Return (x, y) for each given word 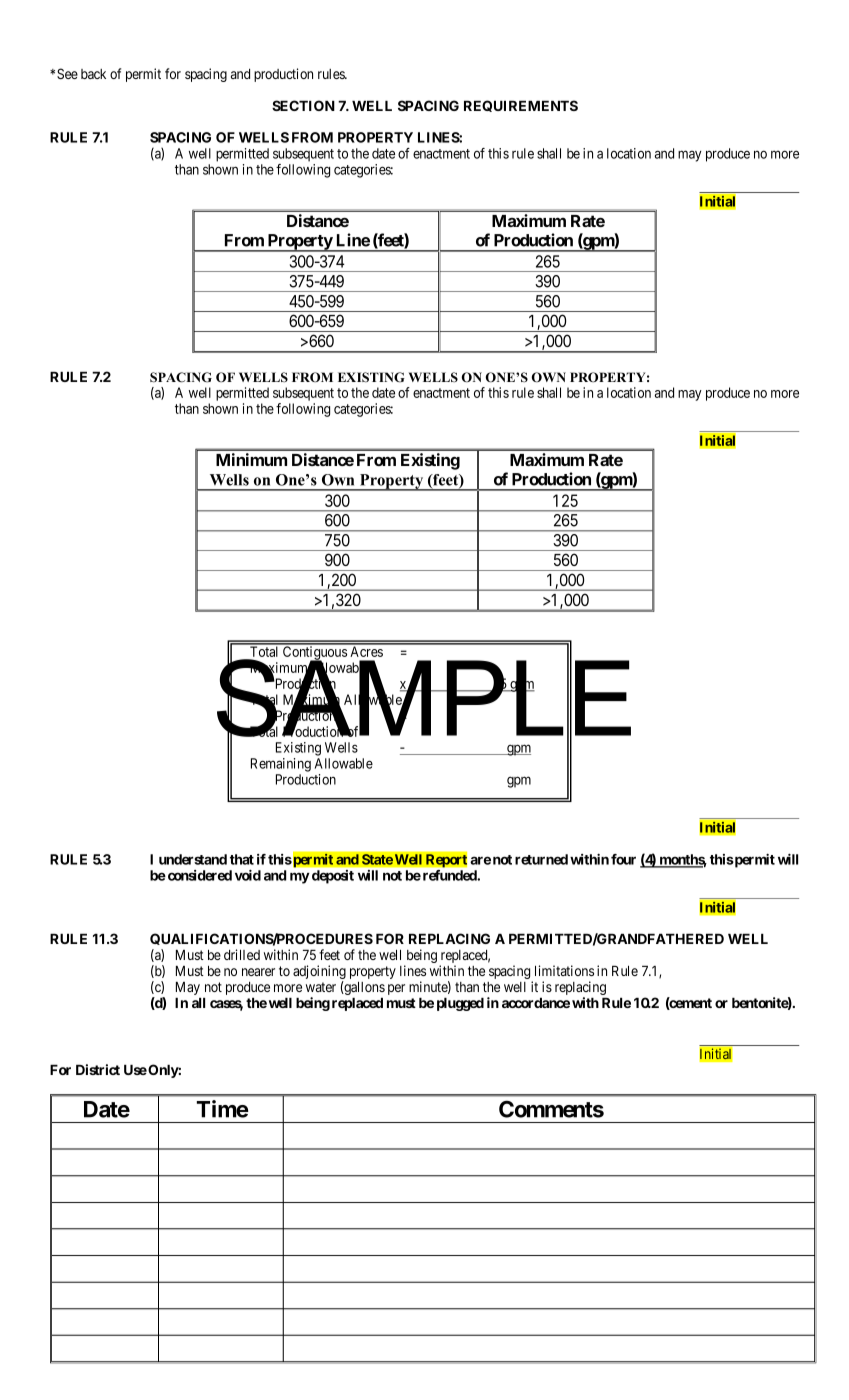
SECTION (303, 105)
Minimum (251, 459)
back (93, 74)
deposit (333, 877)
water (321, 987)
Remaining (281, 765)
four (623, 859)
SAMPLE (424, 698)
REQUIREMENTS (521, 106)
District (98, 1069)
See (67, 73)
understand (193, 859)
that (242, 859)
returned (541, 859)
